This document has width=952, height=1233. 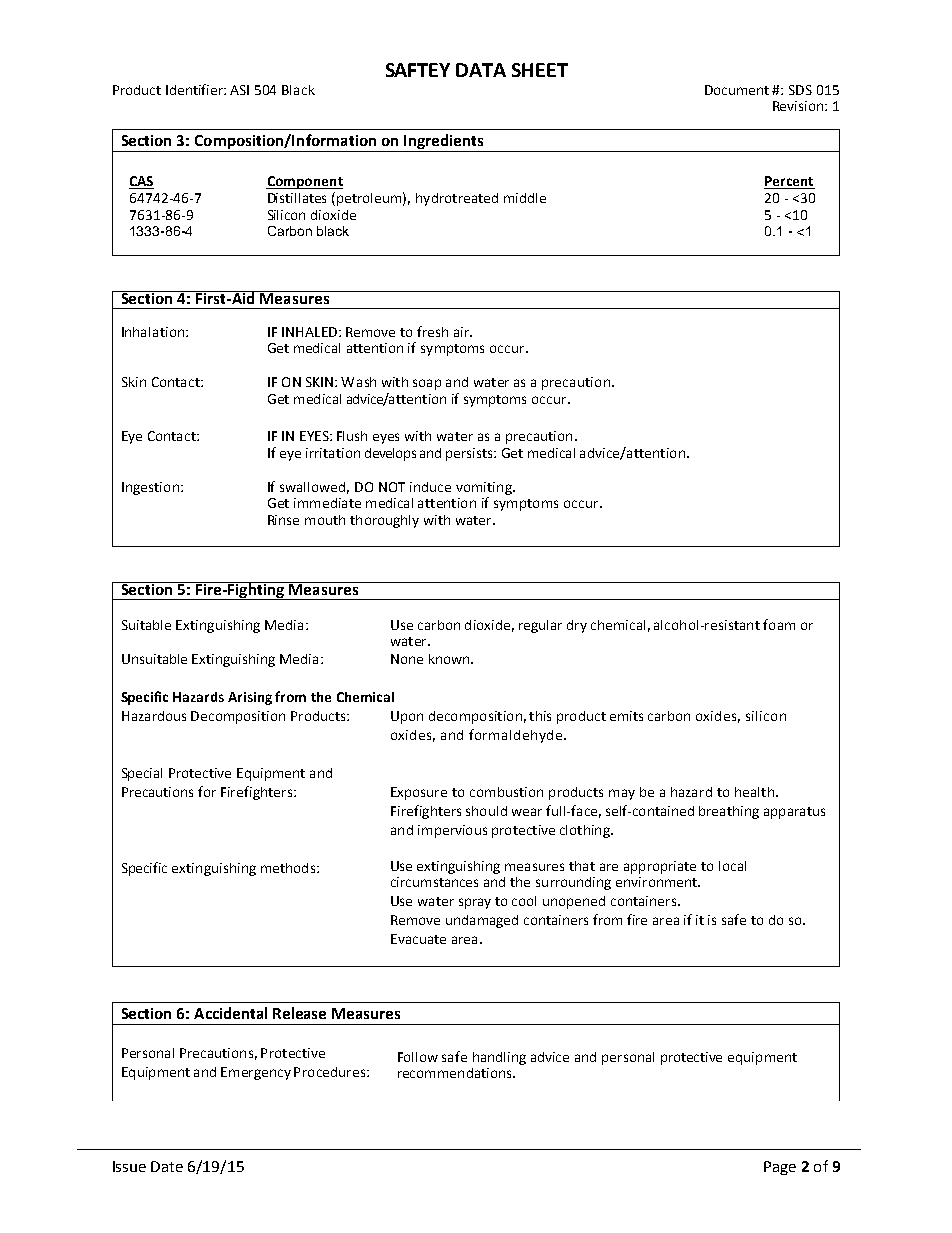 I want to click on Date, so click(x=167, y=1166).
